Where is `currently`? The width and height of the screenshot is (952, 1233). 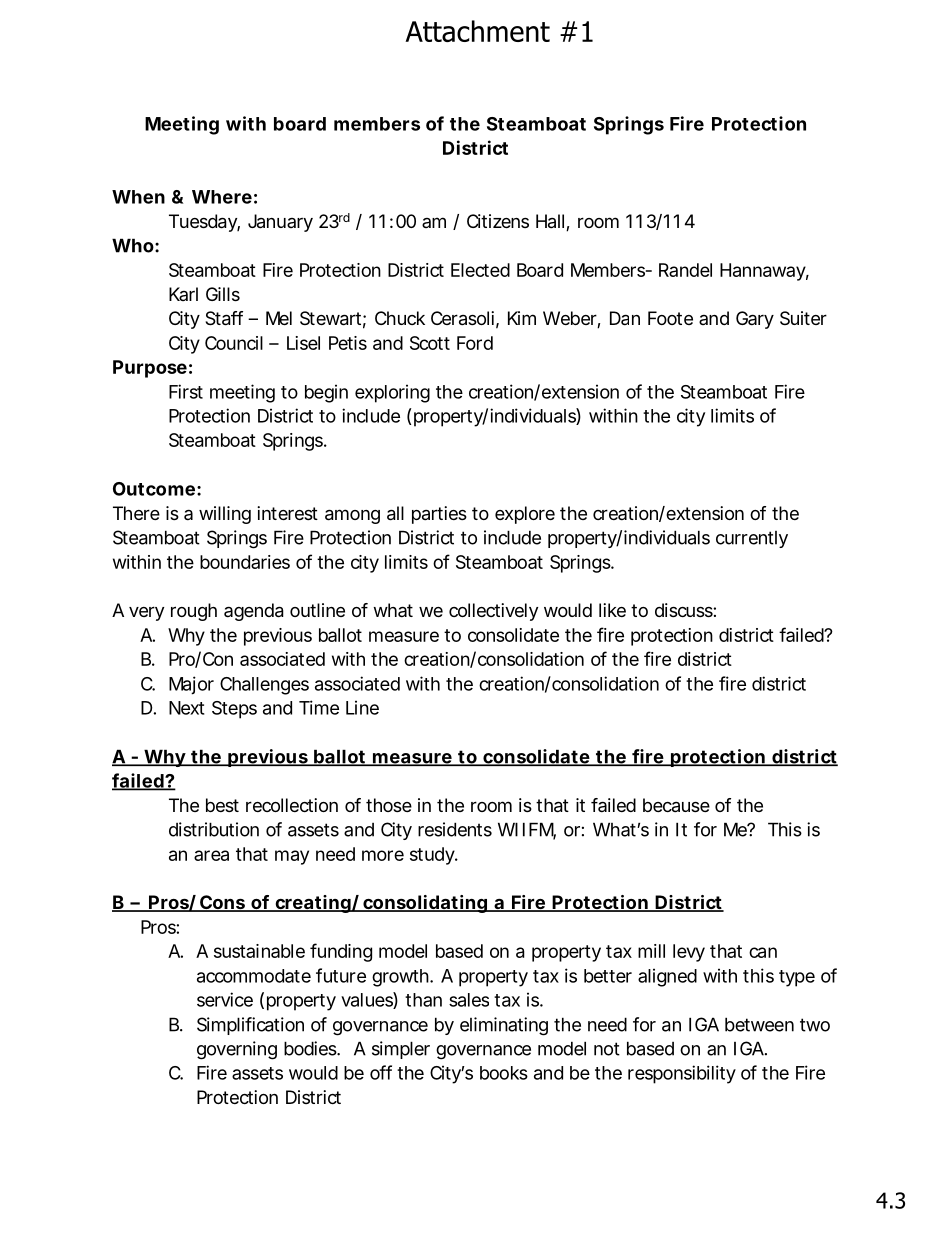 currently is located at coordinates (752, 539).
